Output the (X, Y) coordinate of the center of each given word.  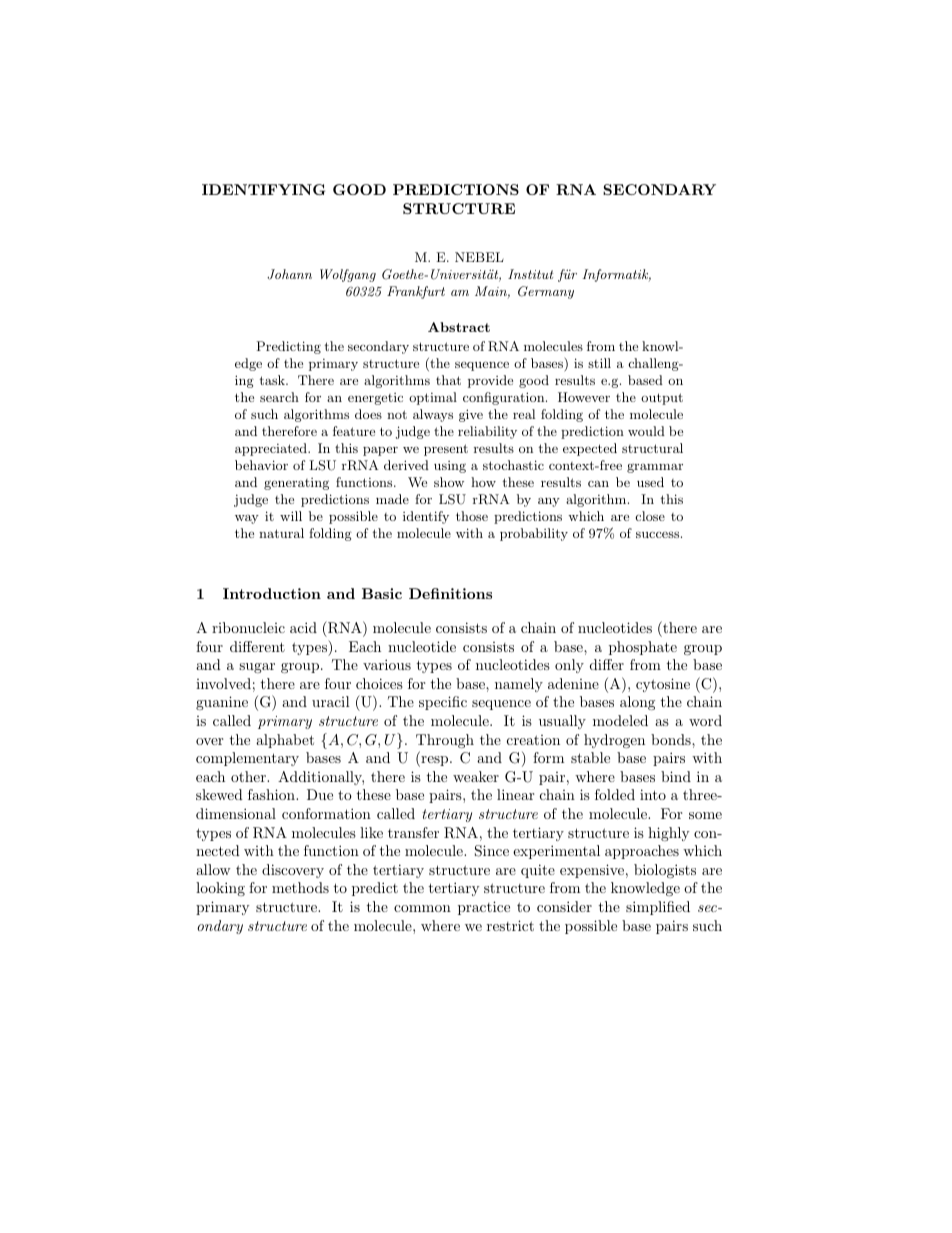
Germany (546, 292)
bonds (672, 739)
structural (652, 448)
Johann (289, 274)
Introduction (272, 593)
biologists (665, 871)
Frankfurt (416, 292)
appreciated (272, 449)
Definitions (450, 593)
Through (445, 741)
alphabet (285, 741)
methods (300, 887)
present (446, 450)
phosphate (643, 648)
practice (484, 908)
